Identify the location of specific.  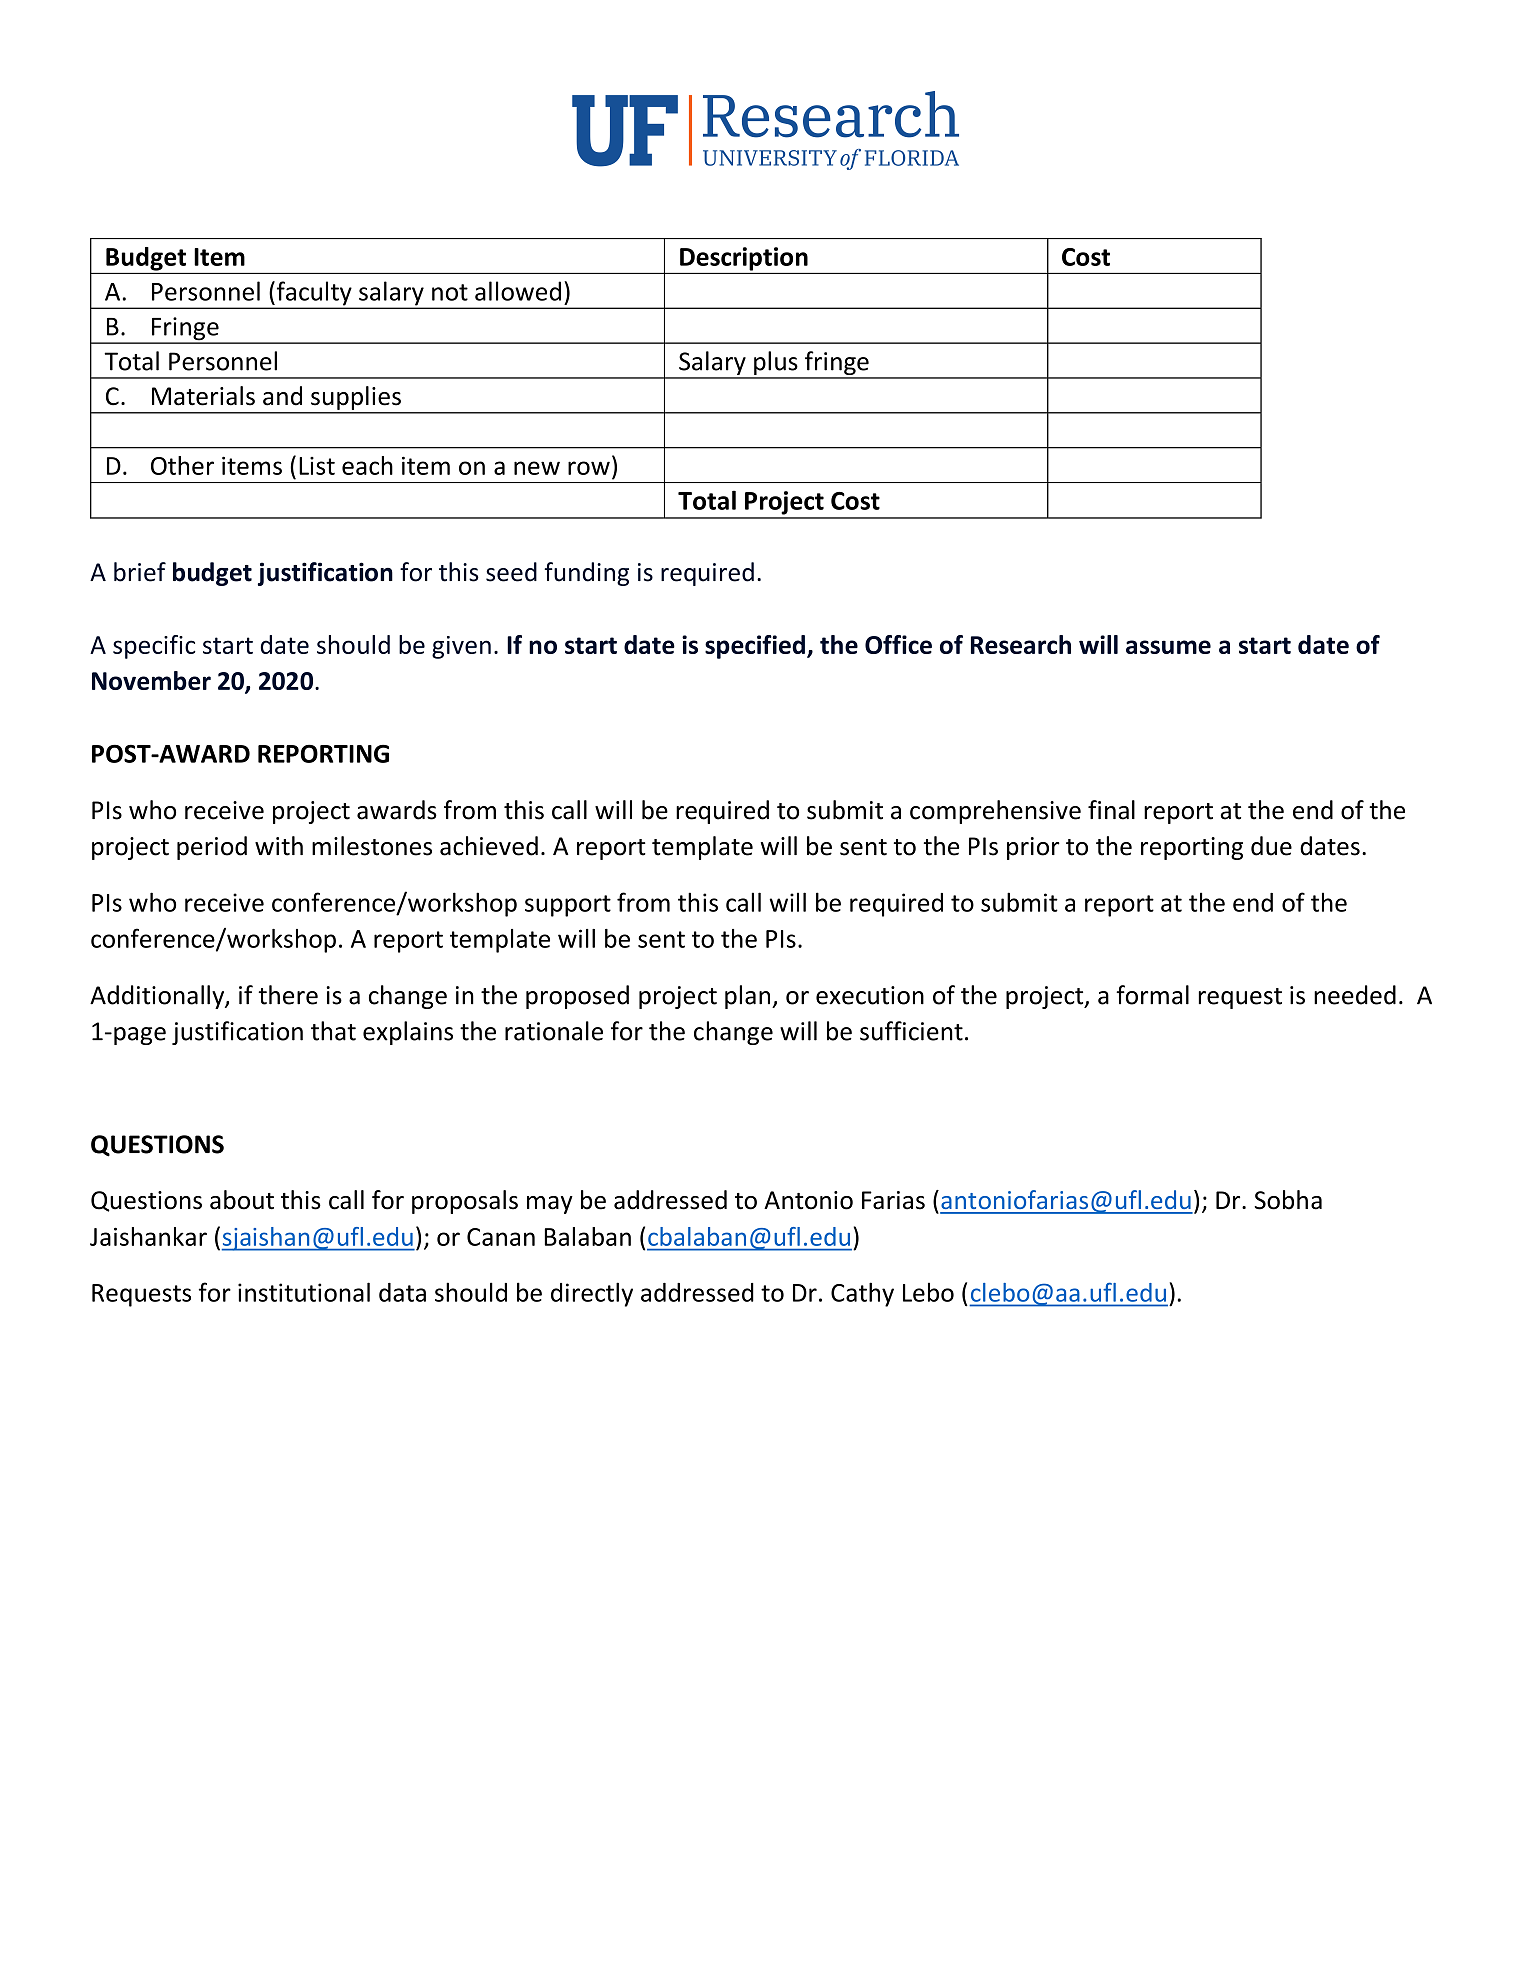
(154, 647).
